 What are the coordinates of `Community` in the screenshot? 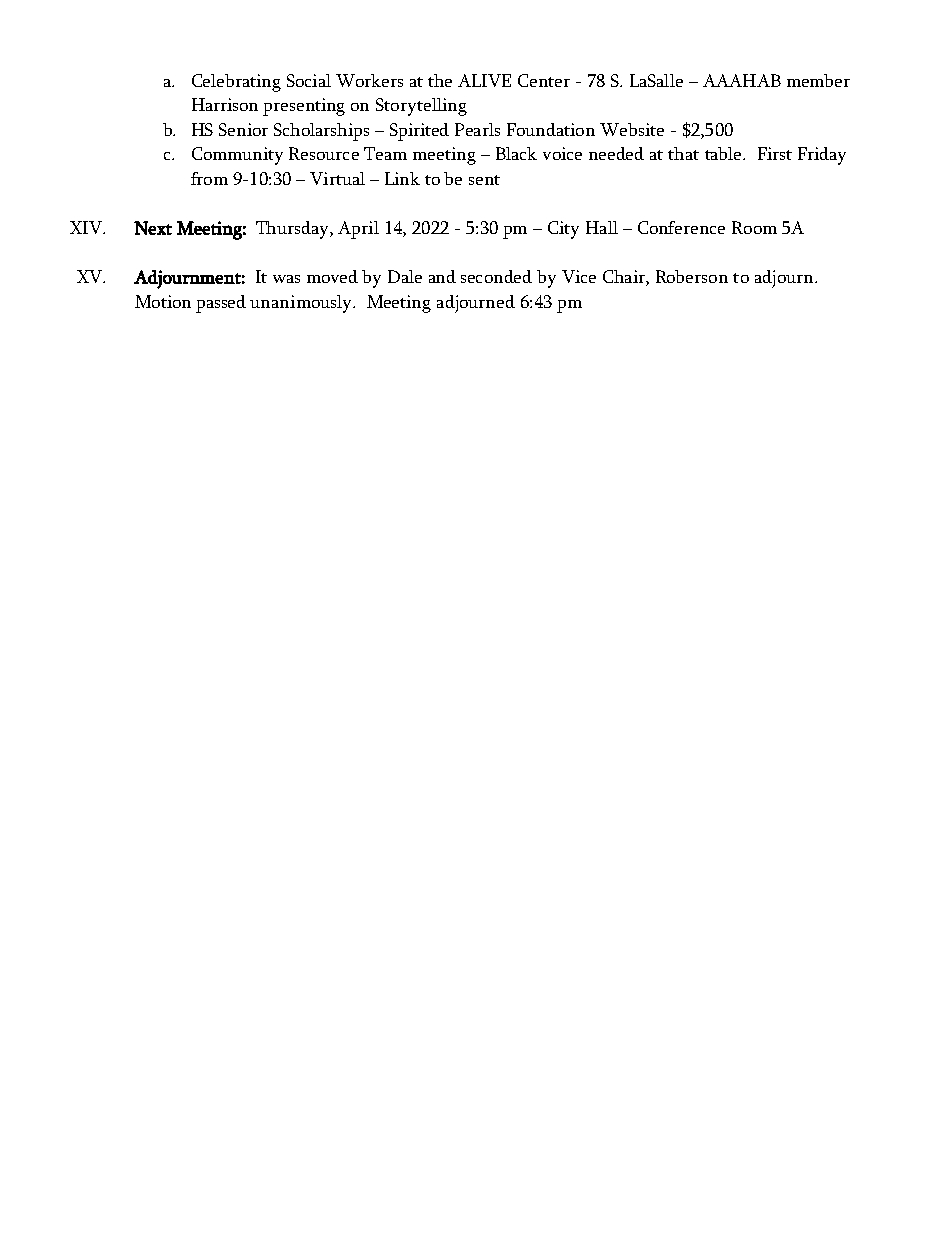 It's located at (237, 156).
